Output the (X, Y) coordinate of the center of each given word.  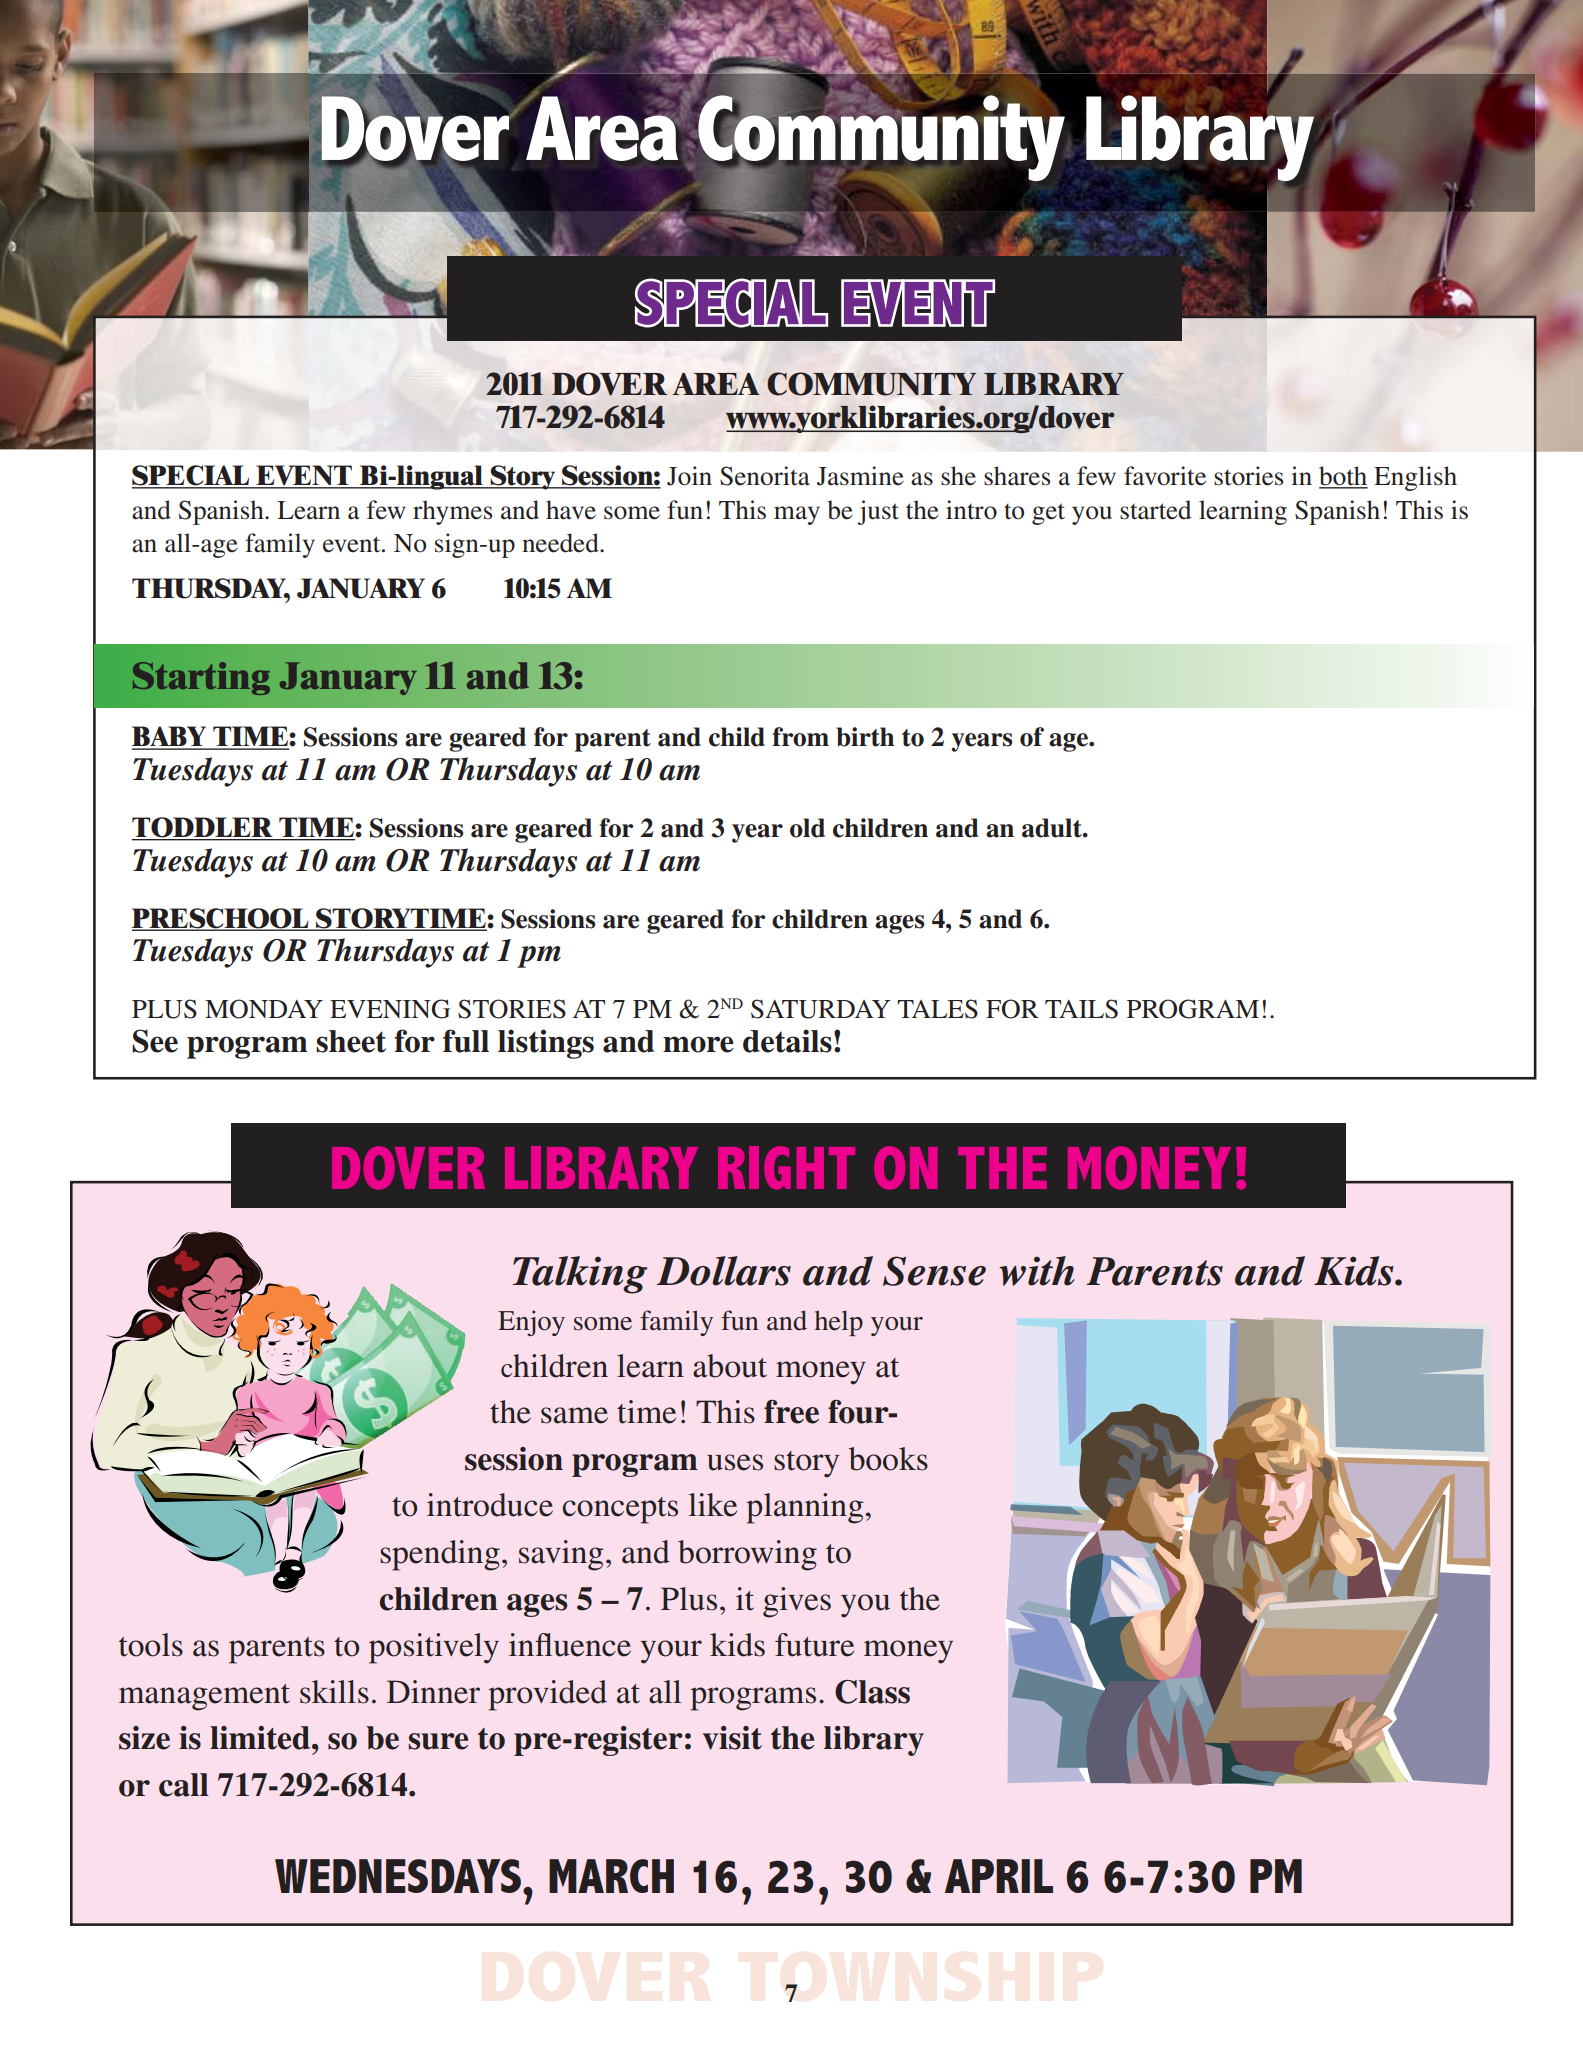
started (1155, 510)
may (797, 515)
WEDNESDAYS (398, 1876)
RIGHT (786, 1168)
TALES (937, 1009)
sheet (351, 1041)
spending (440, 1555)
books (888, 1459)
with (1037, 1271)
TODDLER (203, 828)
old (807, 828)
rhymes (452, 512)
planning (804, 1508)
